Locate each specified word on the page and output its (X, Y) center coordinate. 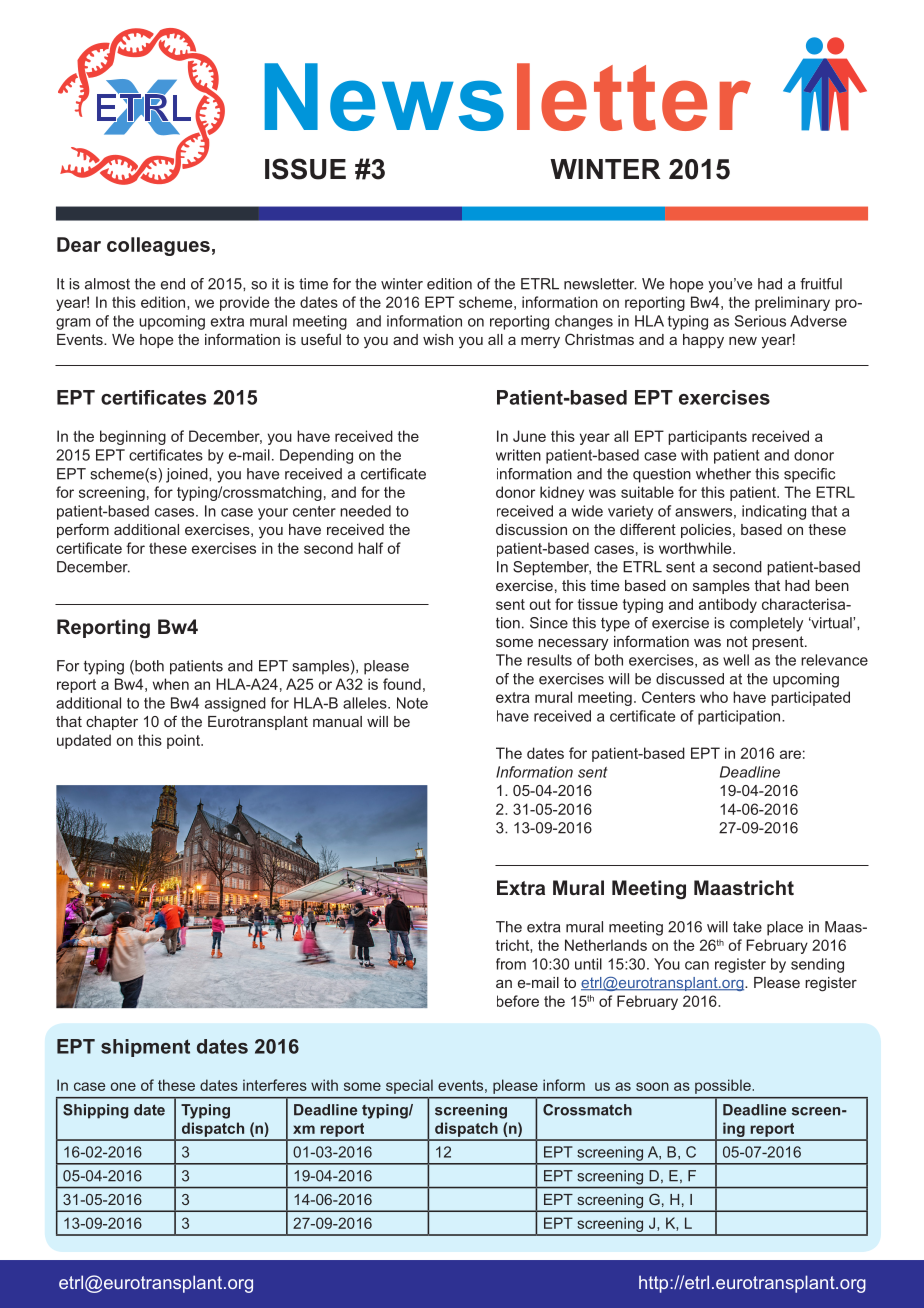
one (123, 1086)
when (171, 684)
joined (188, 475)
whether (723, 474)
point (184, 741)
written (518, 455)
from (511, 964)
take (747, 927)
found (402, 684)
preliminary (792, 303)
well (736, 660)
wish (438, 339)
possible (723, 1086)
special (409, 1087)
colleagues (158, 246)
